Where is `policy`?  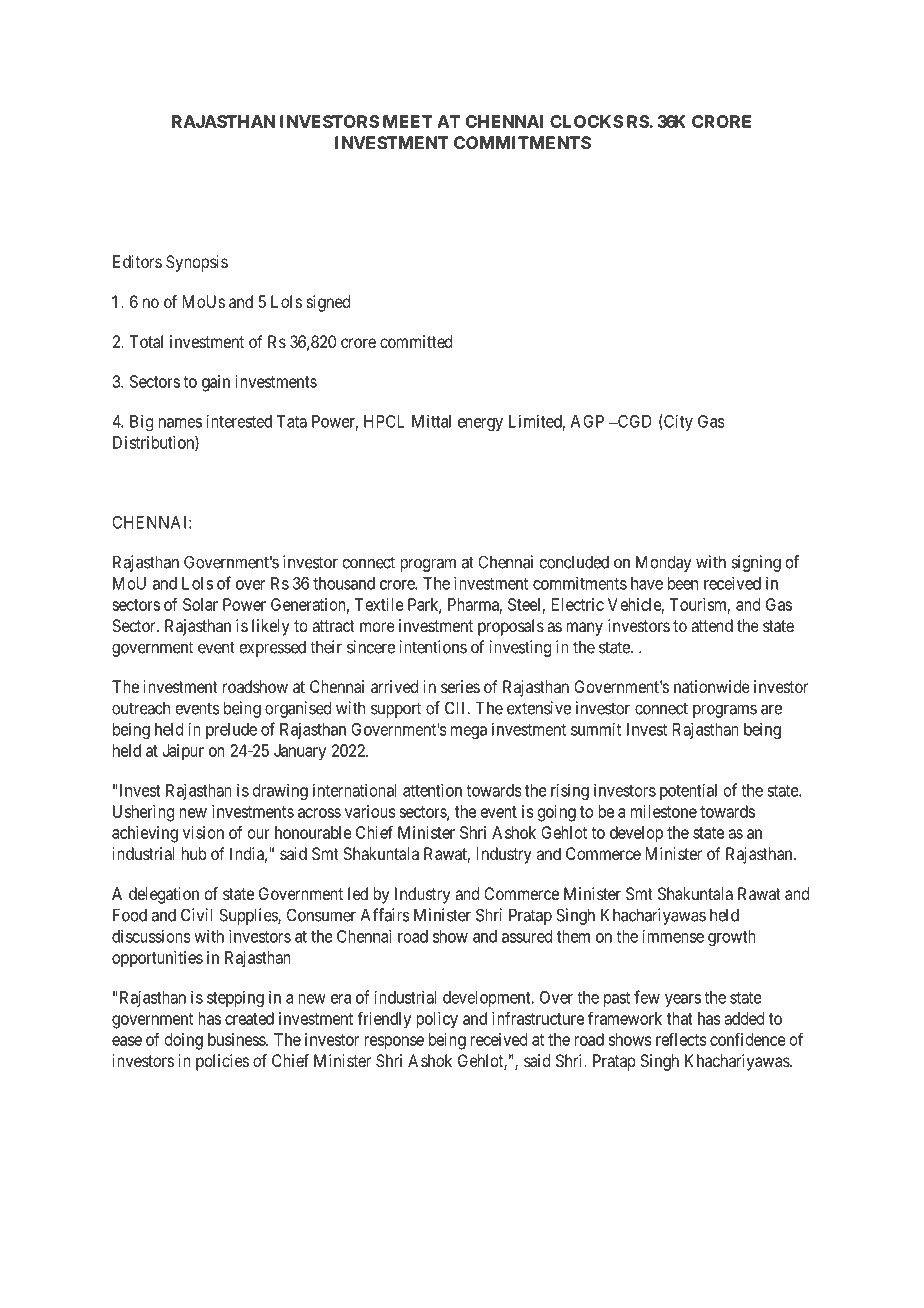 policy is located at coordinates (437, 1020).
